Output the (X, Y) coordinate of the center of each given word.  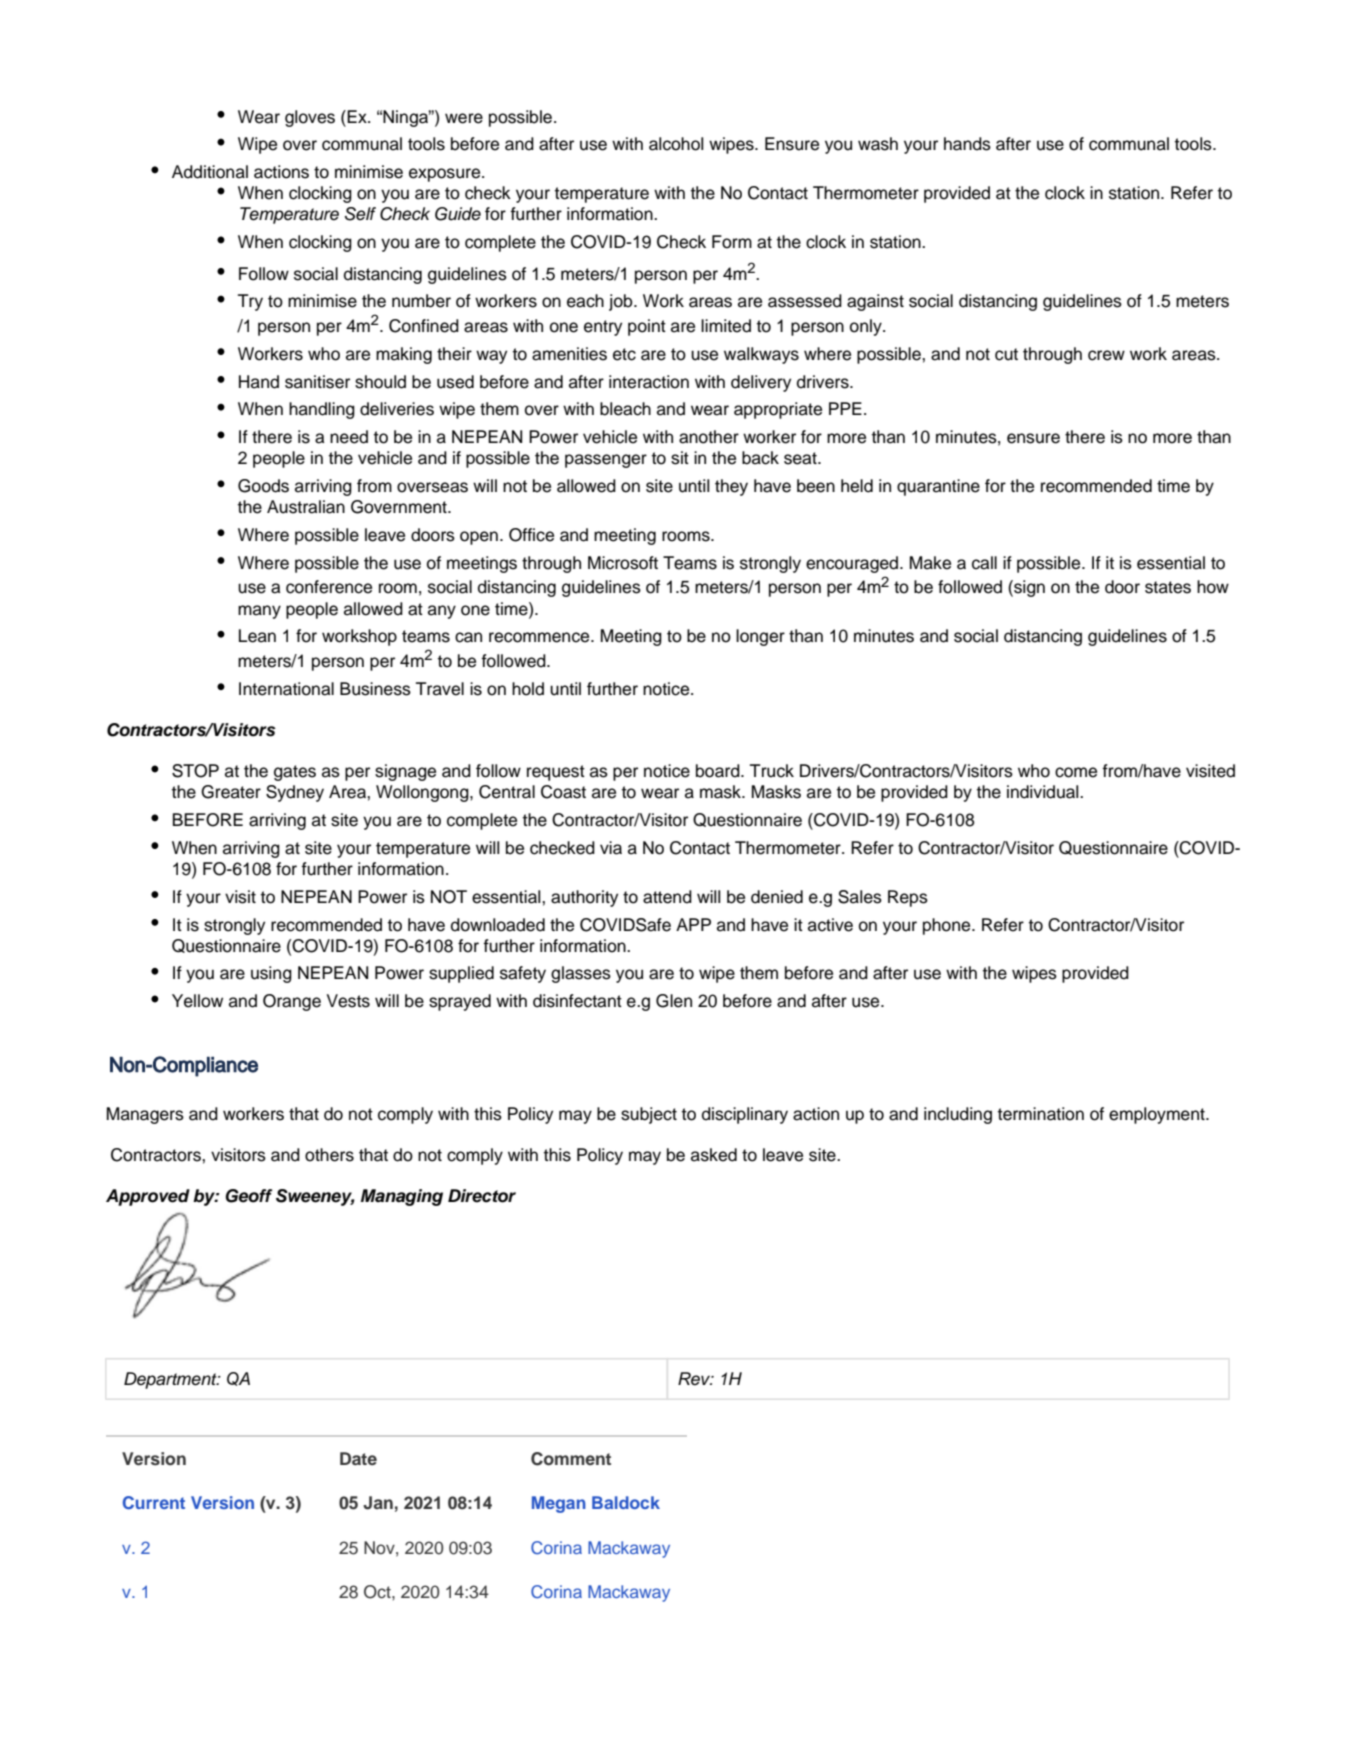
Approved (148, 1197)
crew (1106, 355)
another (709, 437)
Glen (674, 1001)
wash (878, 144)
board (719, 771)
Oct (378, 1592)
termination (1041, 1114)
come (1076, 772)
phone (948, 926)
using (271, 974)
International (286, 689)
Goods (263, 486)
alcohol (676, 144)
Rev (695, 1379)
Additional (210, 172)
